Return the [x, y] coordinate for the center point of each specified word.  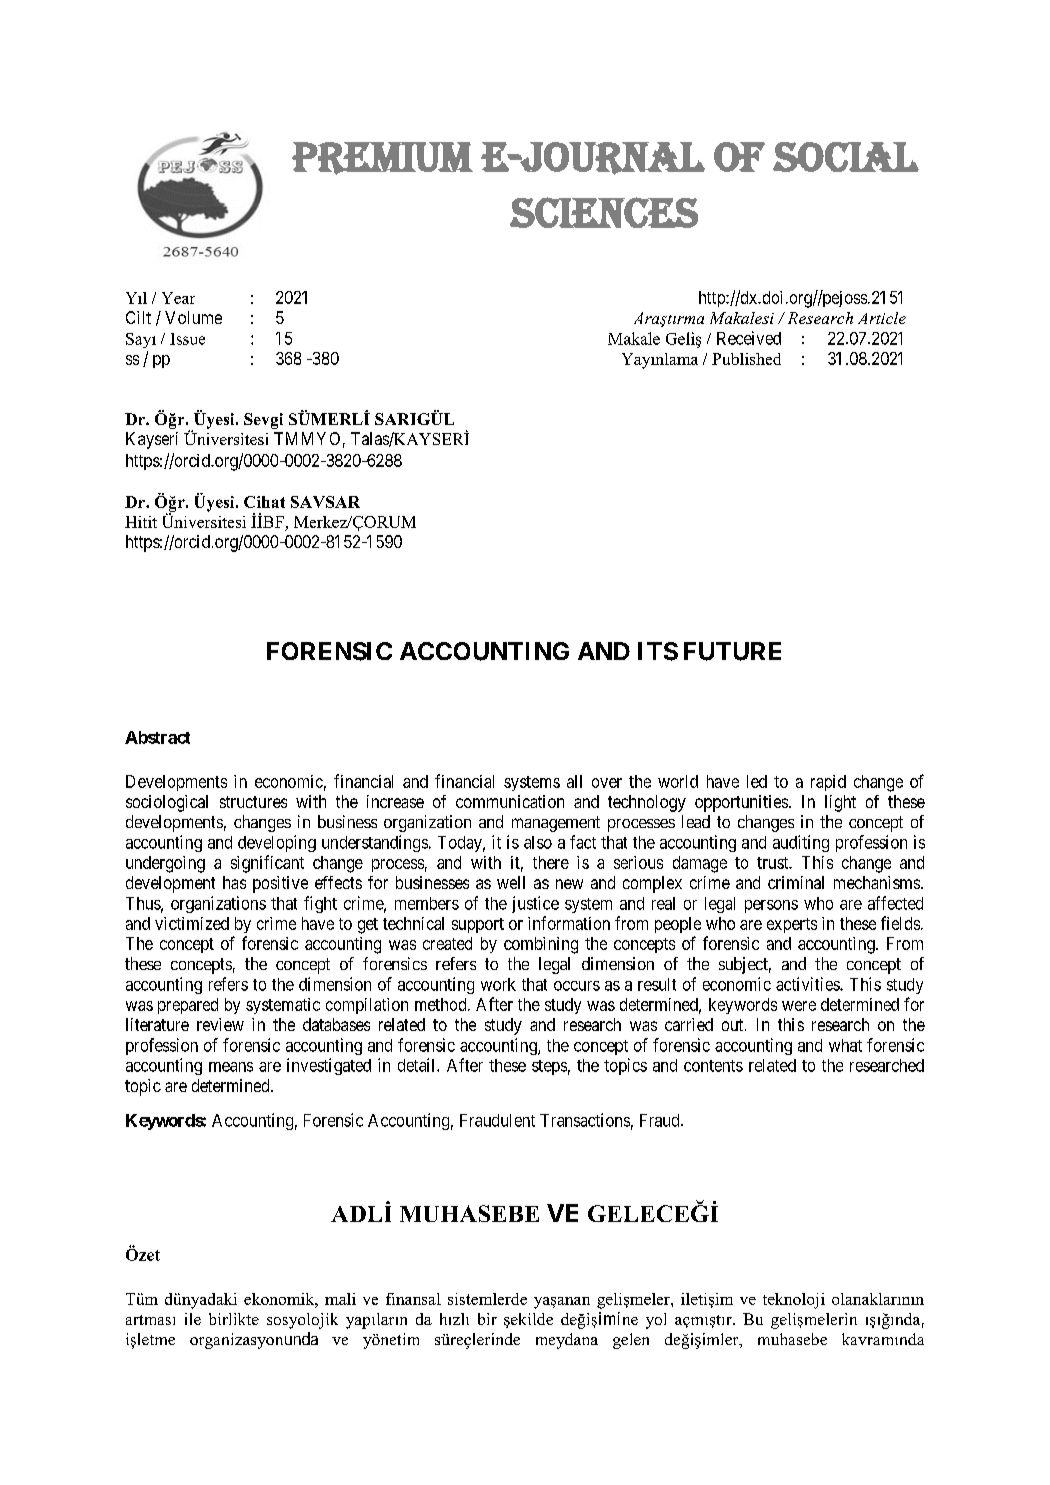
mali [340, 1299]
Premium [382, 158]
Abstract [157, 737]
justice [535, 904]
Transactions [585, 1120]
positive [280, 884]
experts [792, 925]
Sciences [604, 212]
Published [746, 359]
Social [846, 157]
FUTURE [732, 651]
